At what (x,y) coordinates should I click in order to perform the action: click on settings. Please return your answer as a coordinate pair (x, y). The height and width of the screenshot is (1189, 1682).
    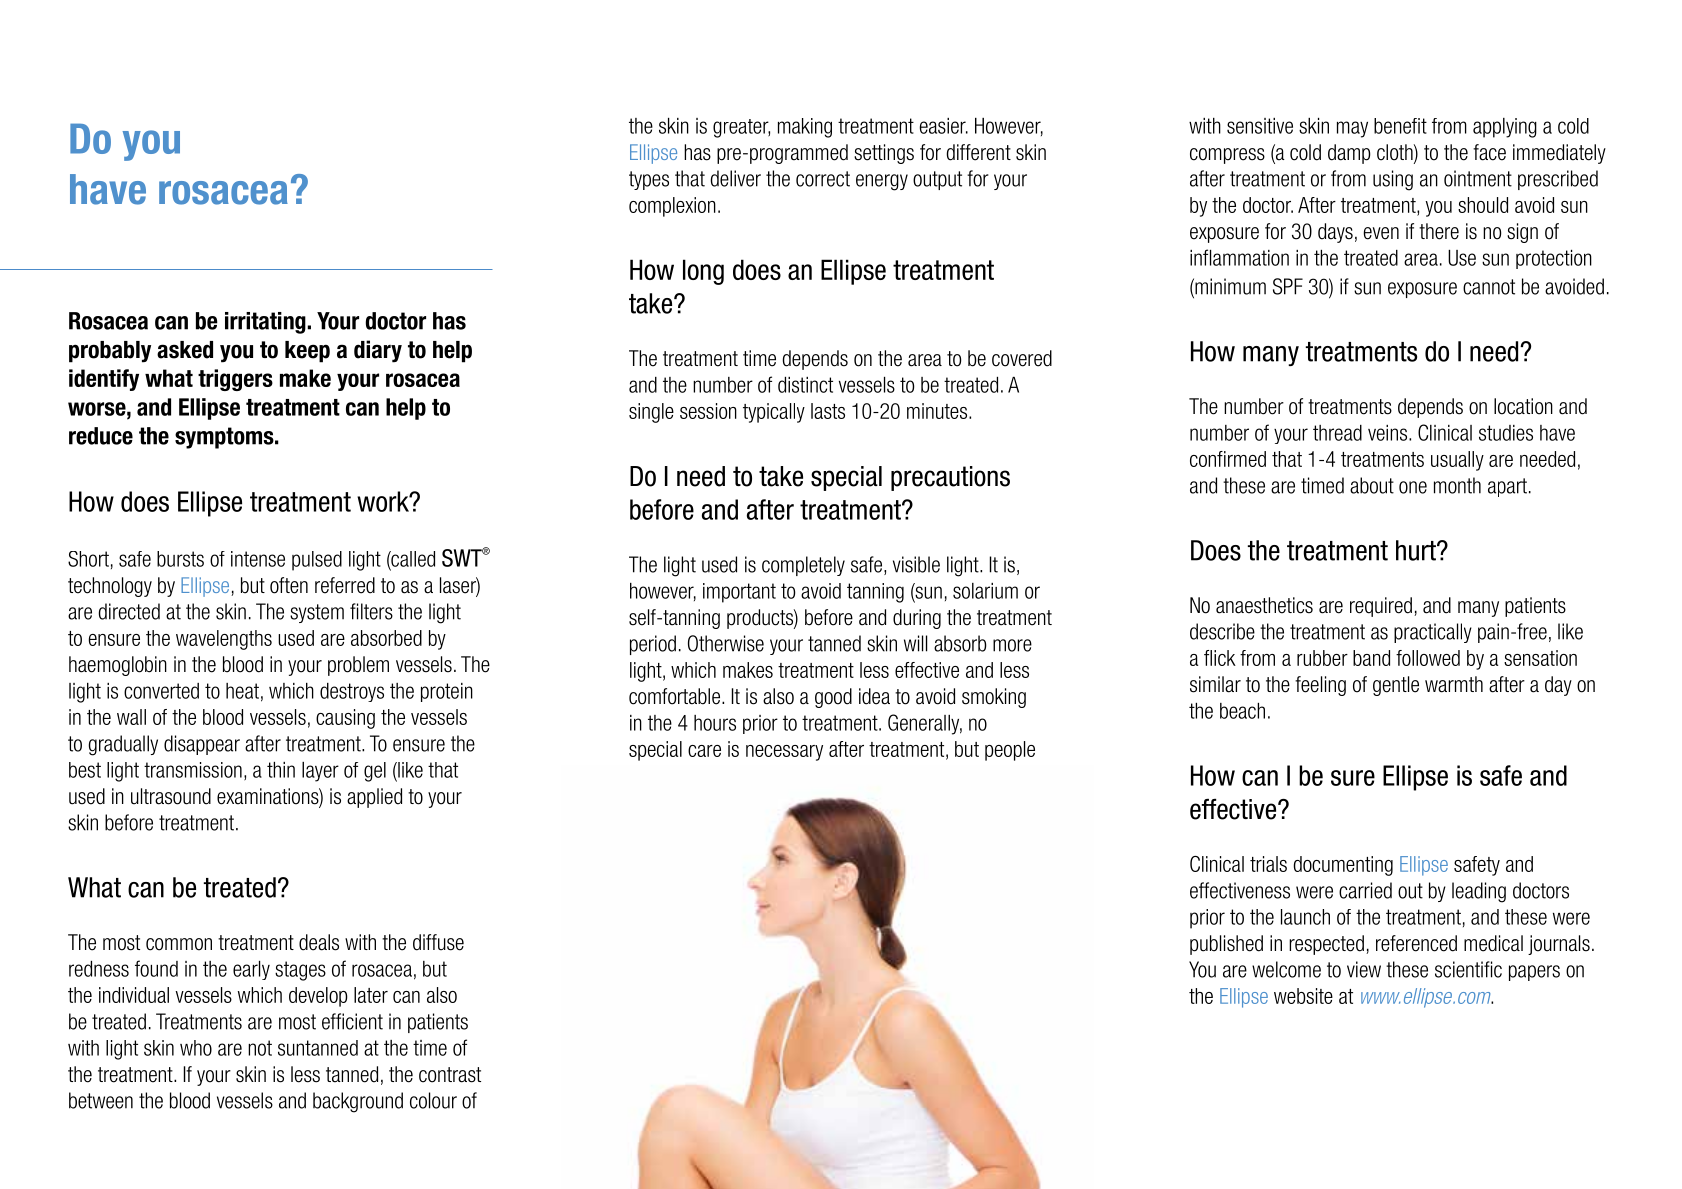
    Looking at the image, I should click on (884, 154).
